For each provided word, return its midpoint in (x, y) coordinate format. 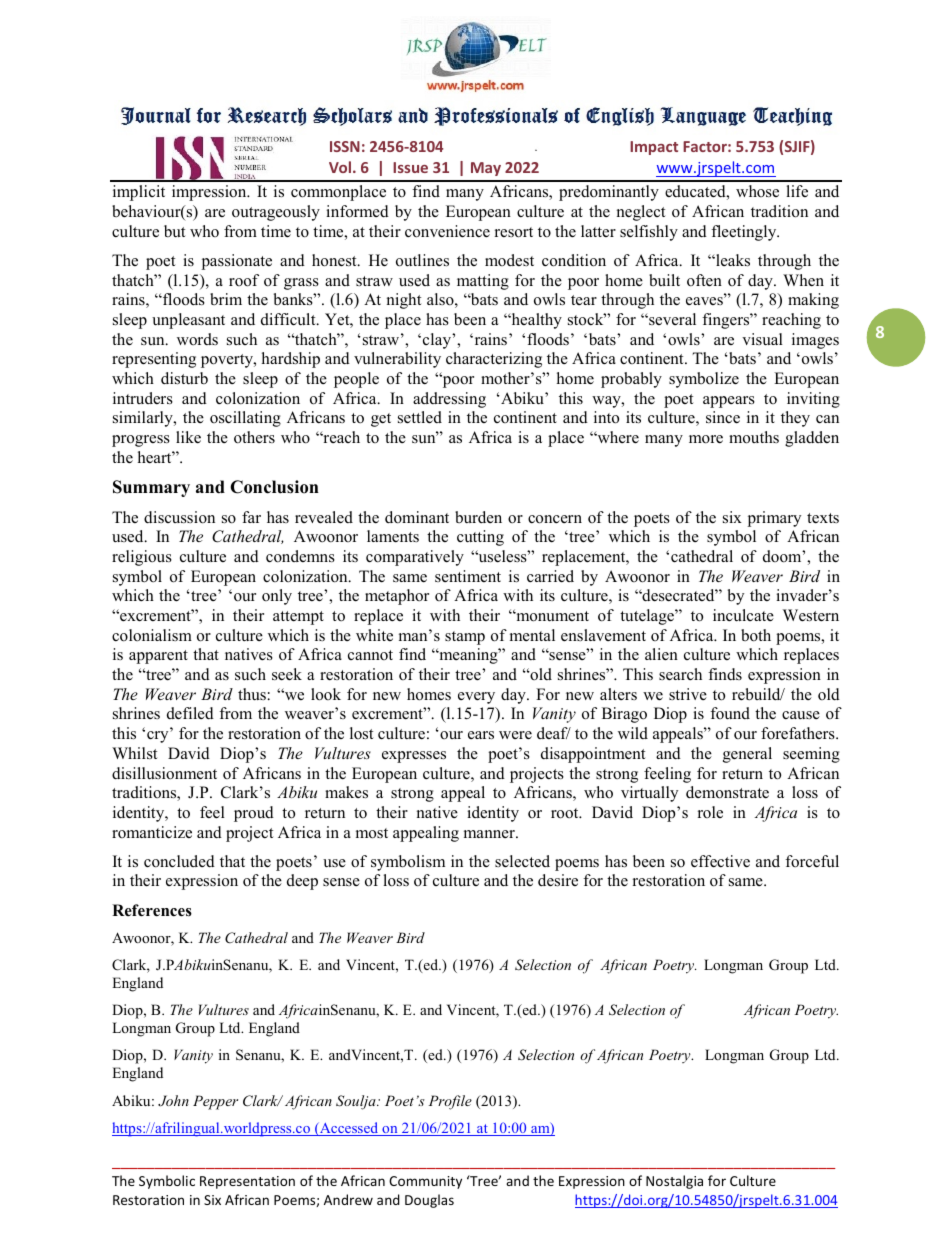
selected (522, 861)
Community (425, 1182)
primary (774, 519)
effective (720, 861)
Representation (247, 1182)
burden (478, 517)
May (486, 169)
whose (757, 191)
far (251, 517)
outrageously (276, 213)
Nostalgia (674, 1182)
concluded (179, 861)
